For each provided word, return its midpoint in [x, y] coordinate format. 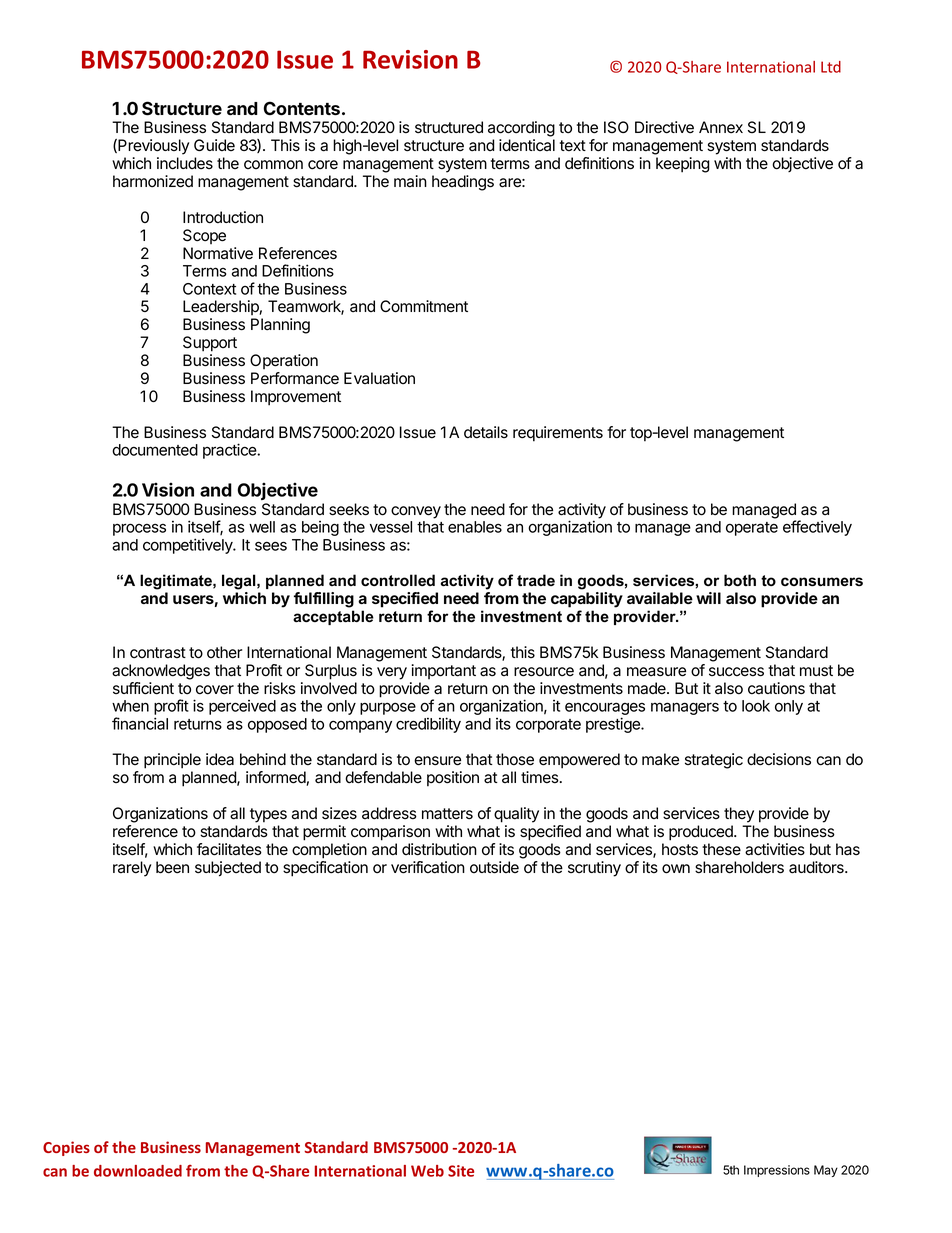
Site [461, 1171]
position [453, 779]
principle [172, 761]
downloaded [138, 1171]
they [739, 815]
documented [155, 450]
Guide [214, 145]
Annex [721, 127]
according [521, 129]
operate [752, 529]
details [486, 432]
